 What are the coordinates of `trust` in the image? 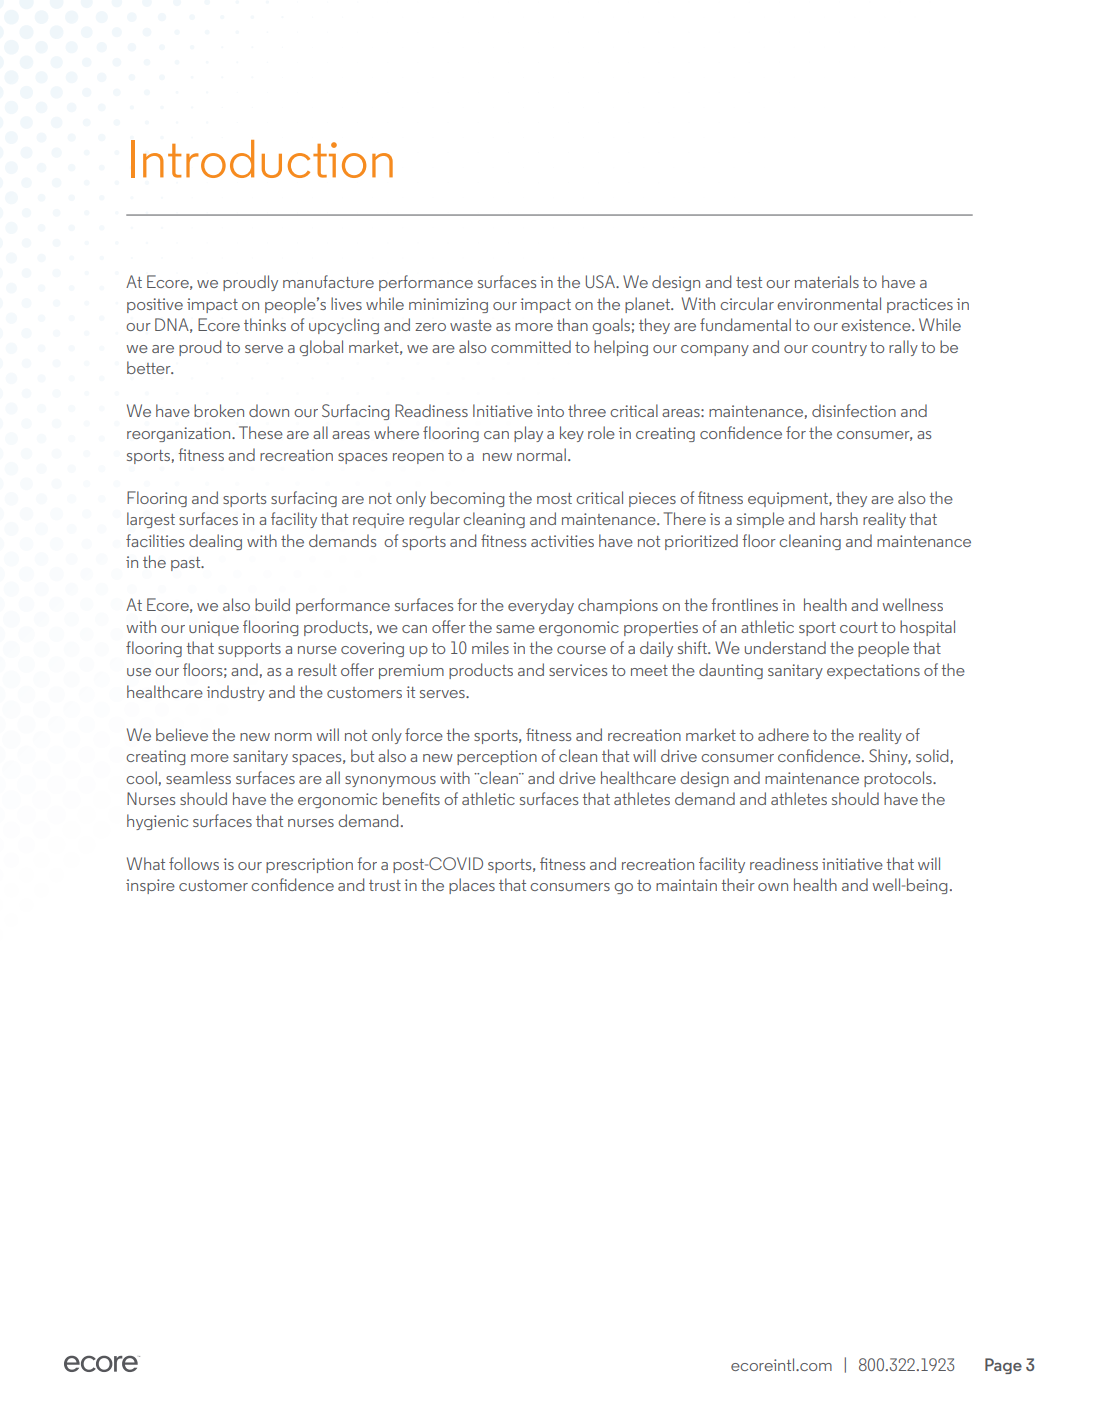 It's located at (385, 885).
